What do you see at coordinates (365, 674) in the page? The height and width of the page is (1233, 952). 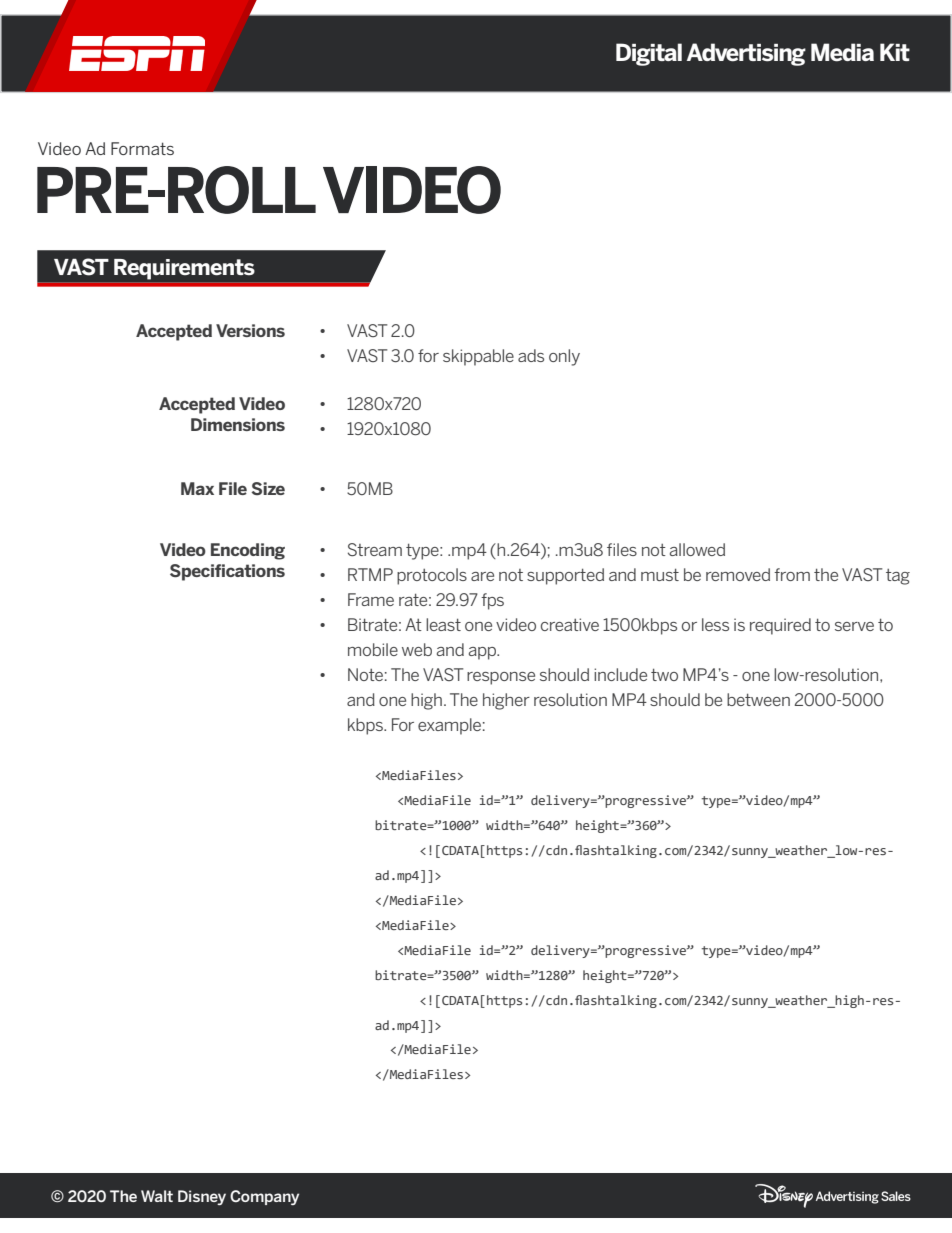 I see `Note` at bounding box center [365, 674].
